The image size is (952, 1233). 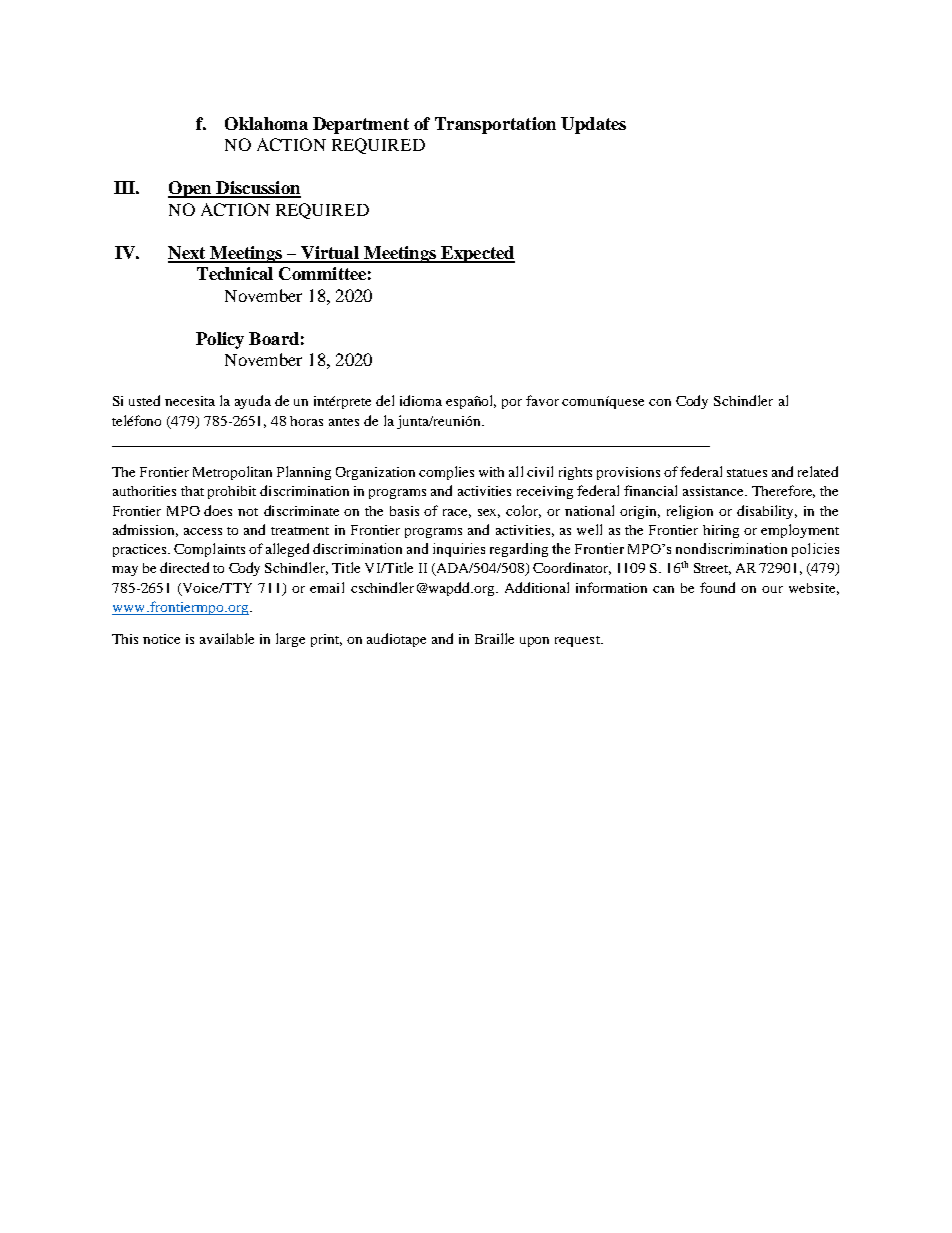 What do you see at coordinates (227, 638) in the screenshot?
I see `available` at bounding box center [227, 638].
